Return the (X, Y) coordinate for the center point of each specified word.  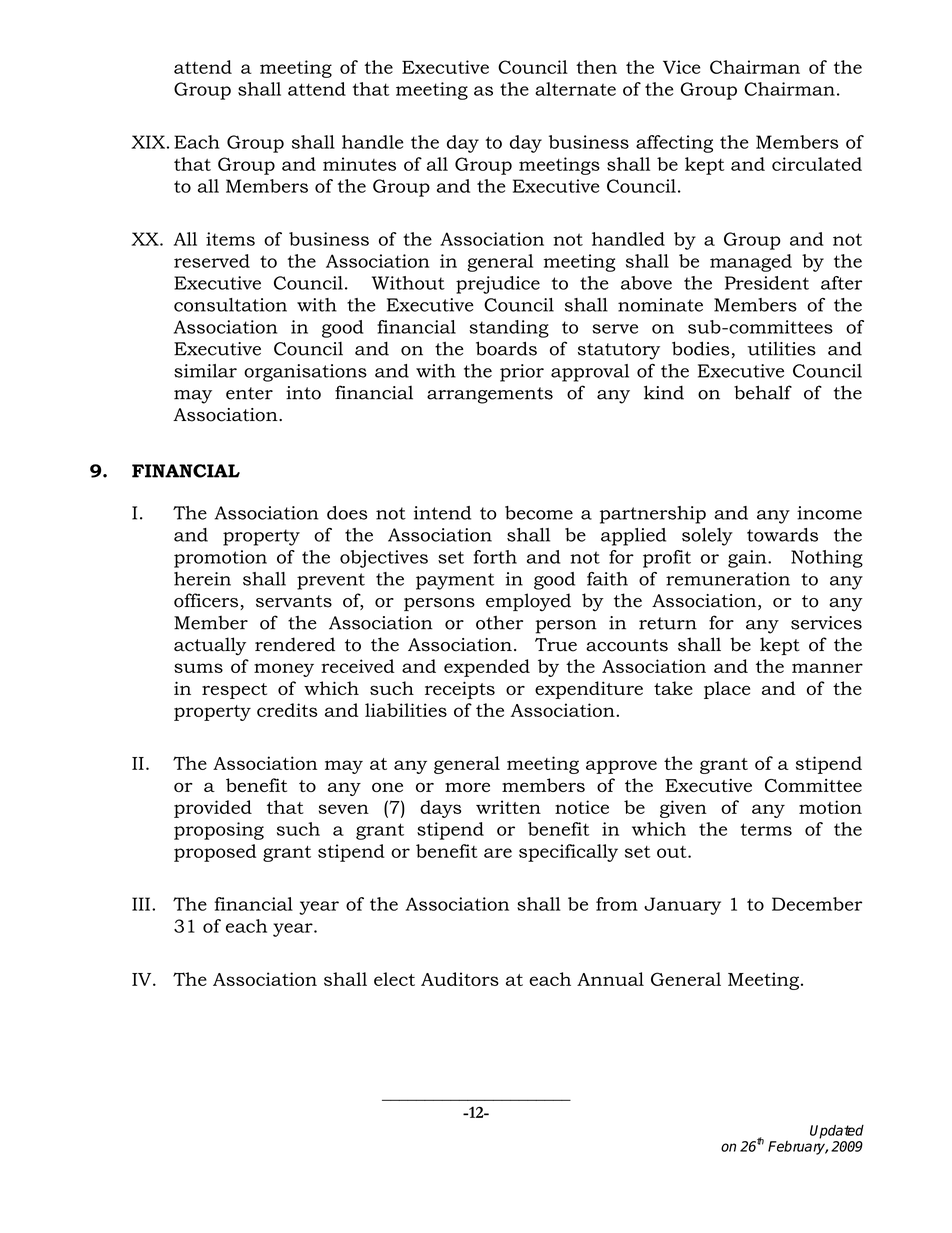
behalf (763, 392)
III (141, 904)
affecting (674, 144)
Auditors (460, 979)
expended (487, 668)
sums (198, 668)
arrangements (490, 395)
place (727, 690)
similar (205, 371)
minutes (359, 164)
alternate (575, 89)
